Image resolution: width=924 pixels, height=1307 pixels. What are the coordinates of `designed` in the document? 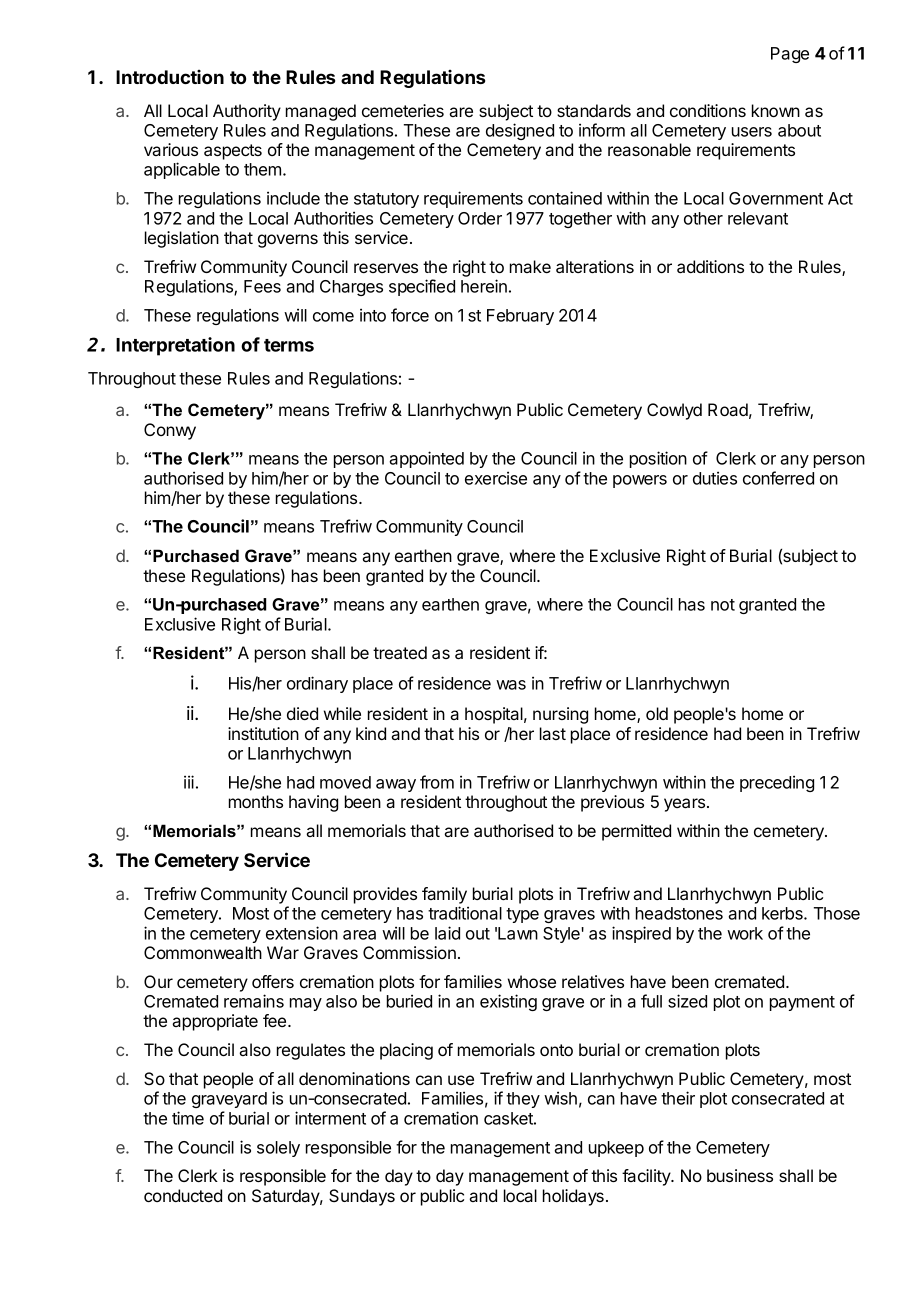 It's located at (520, 131).
